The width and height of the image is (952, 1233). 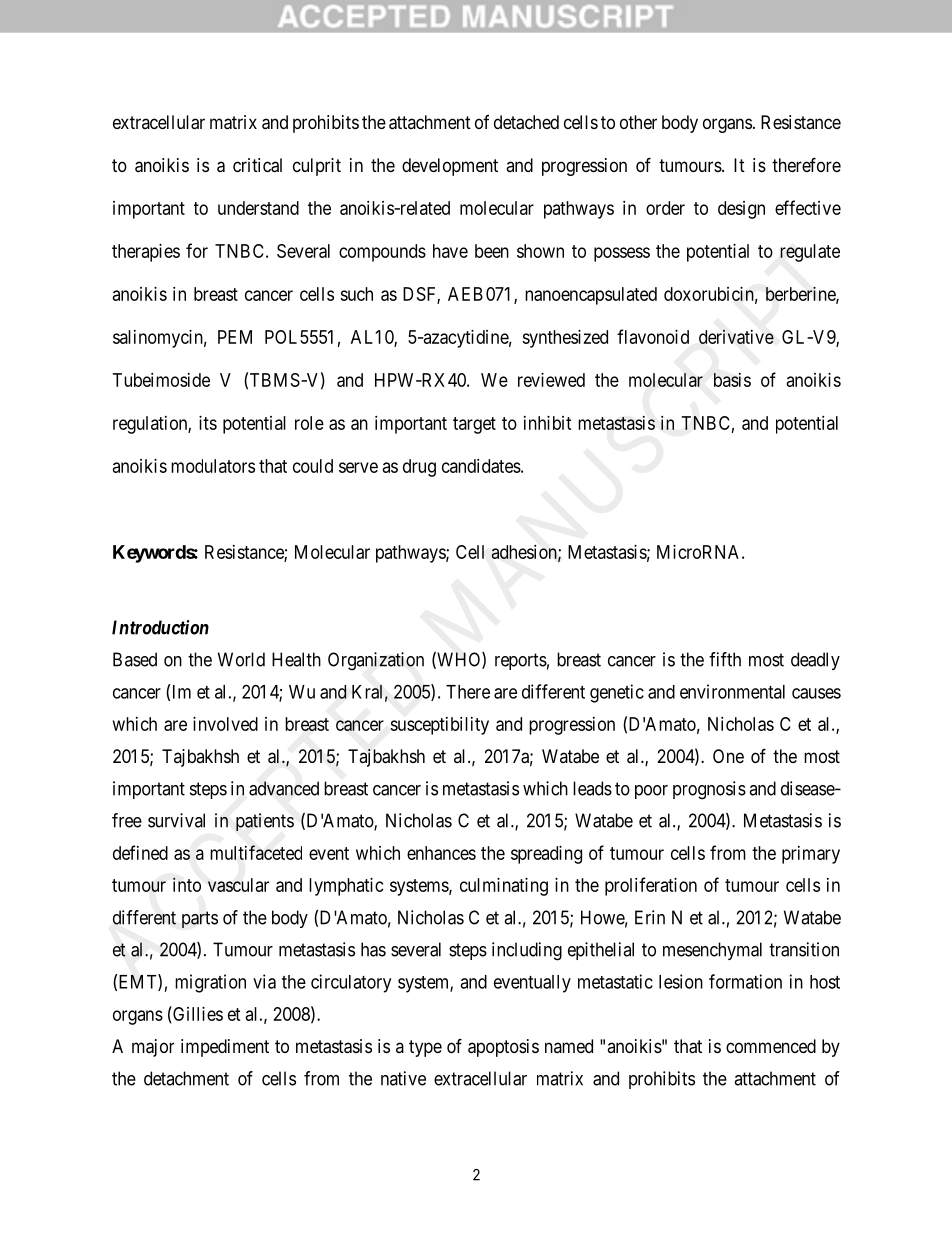 I want to click on design, so click(x=741, y=210).
